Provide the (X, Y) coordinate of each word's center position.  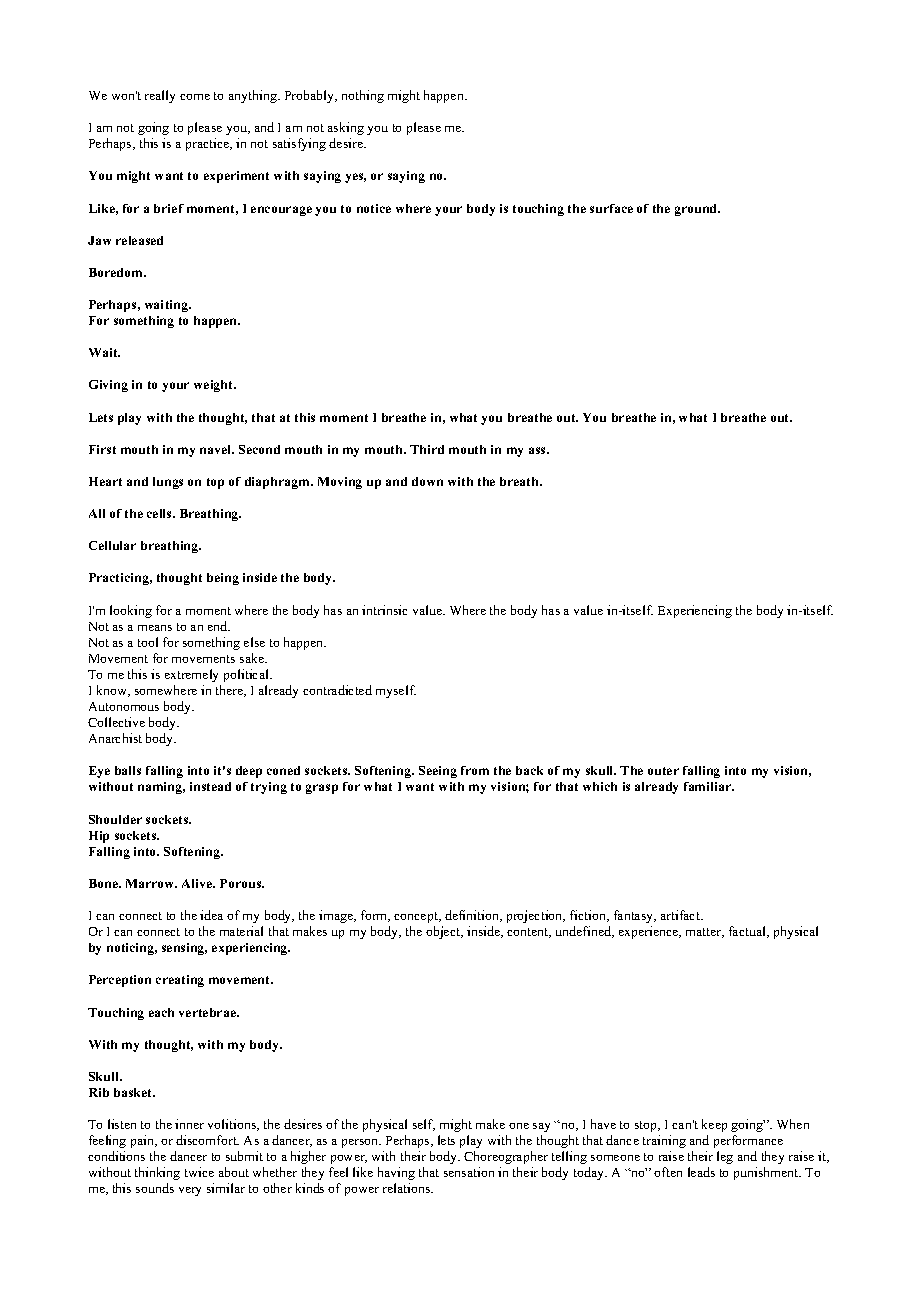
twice (199, 1172)
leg (725, 1157)
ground (697, 210)
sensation (469, 1172)
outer (663, 771)
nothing (363, 96)
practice (209, 144)
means (155, 628)
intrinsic (384, 610)
